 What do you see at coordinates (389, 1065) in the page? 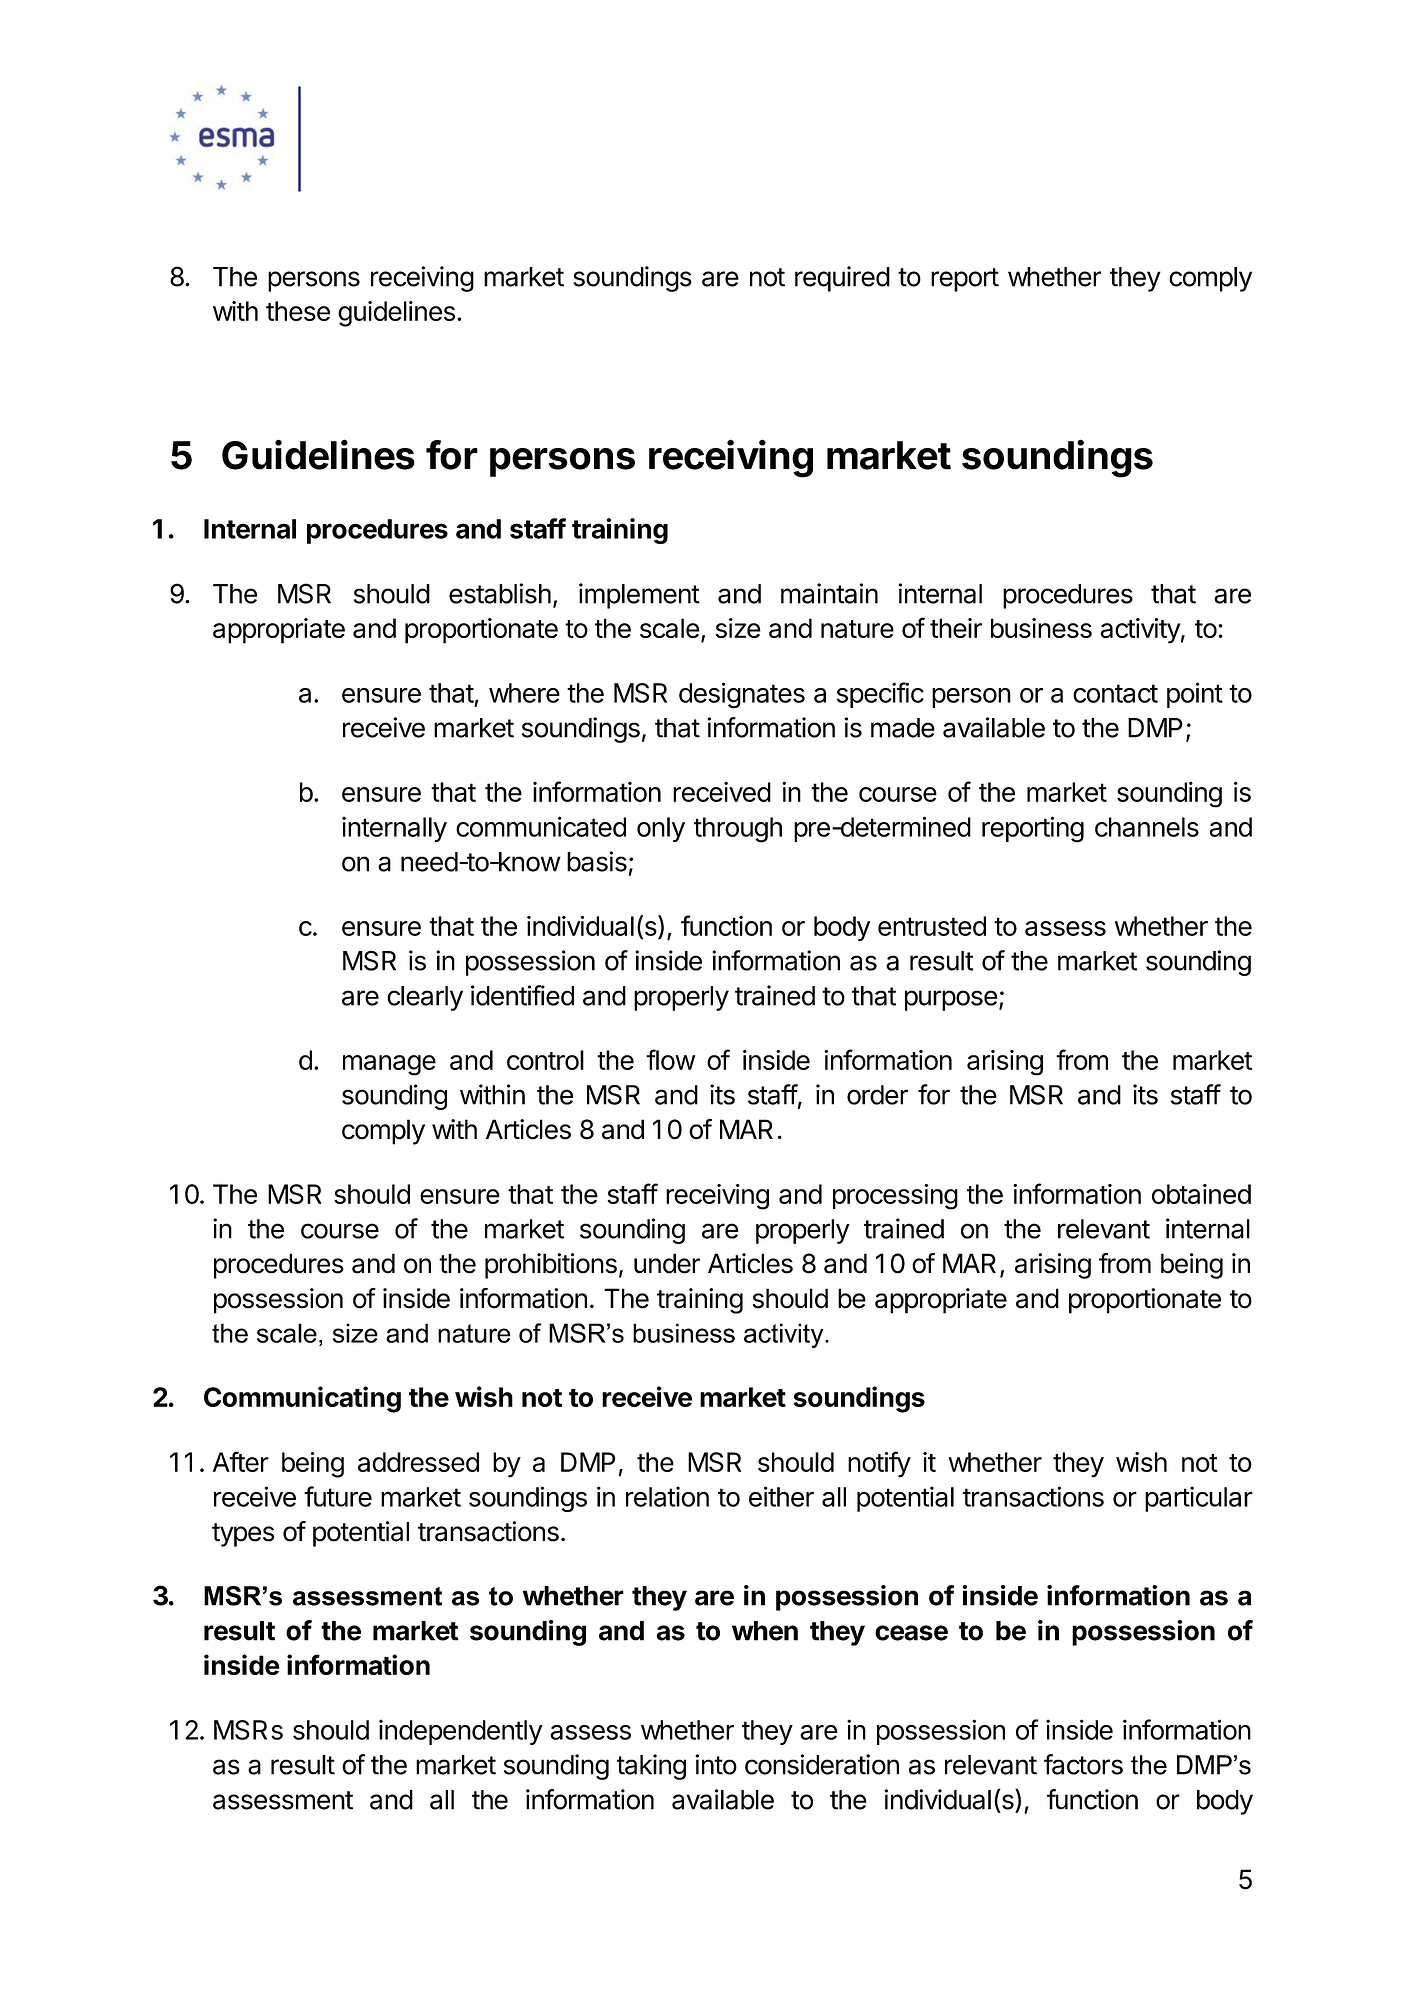
I see `manage` at bounding box center [389, 1065].
